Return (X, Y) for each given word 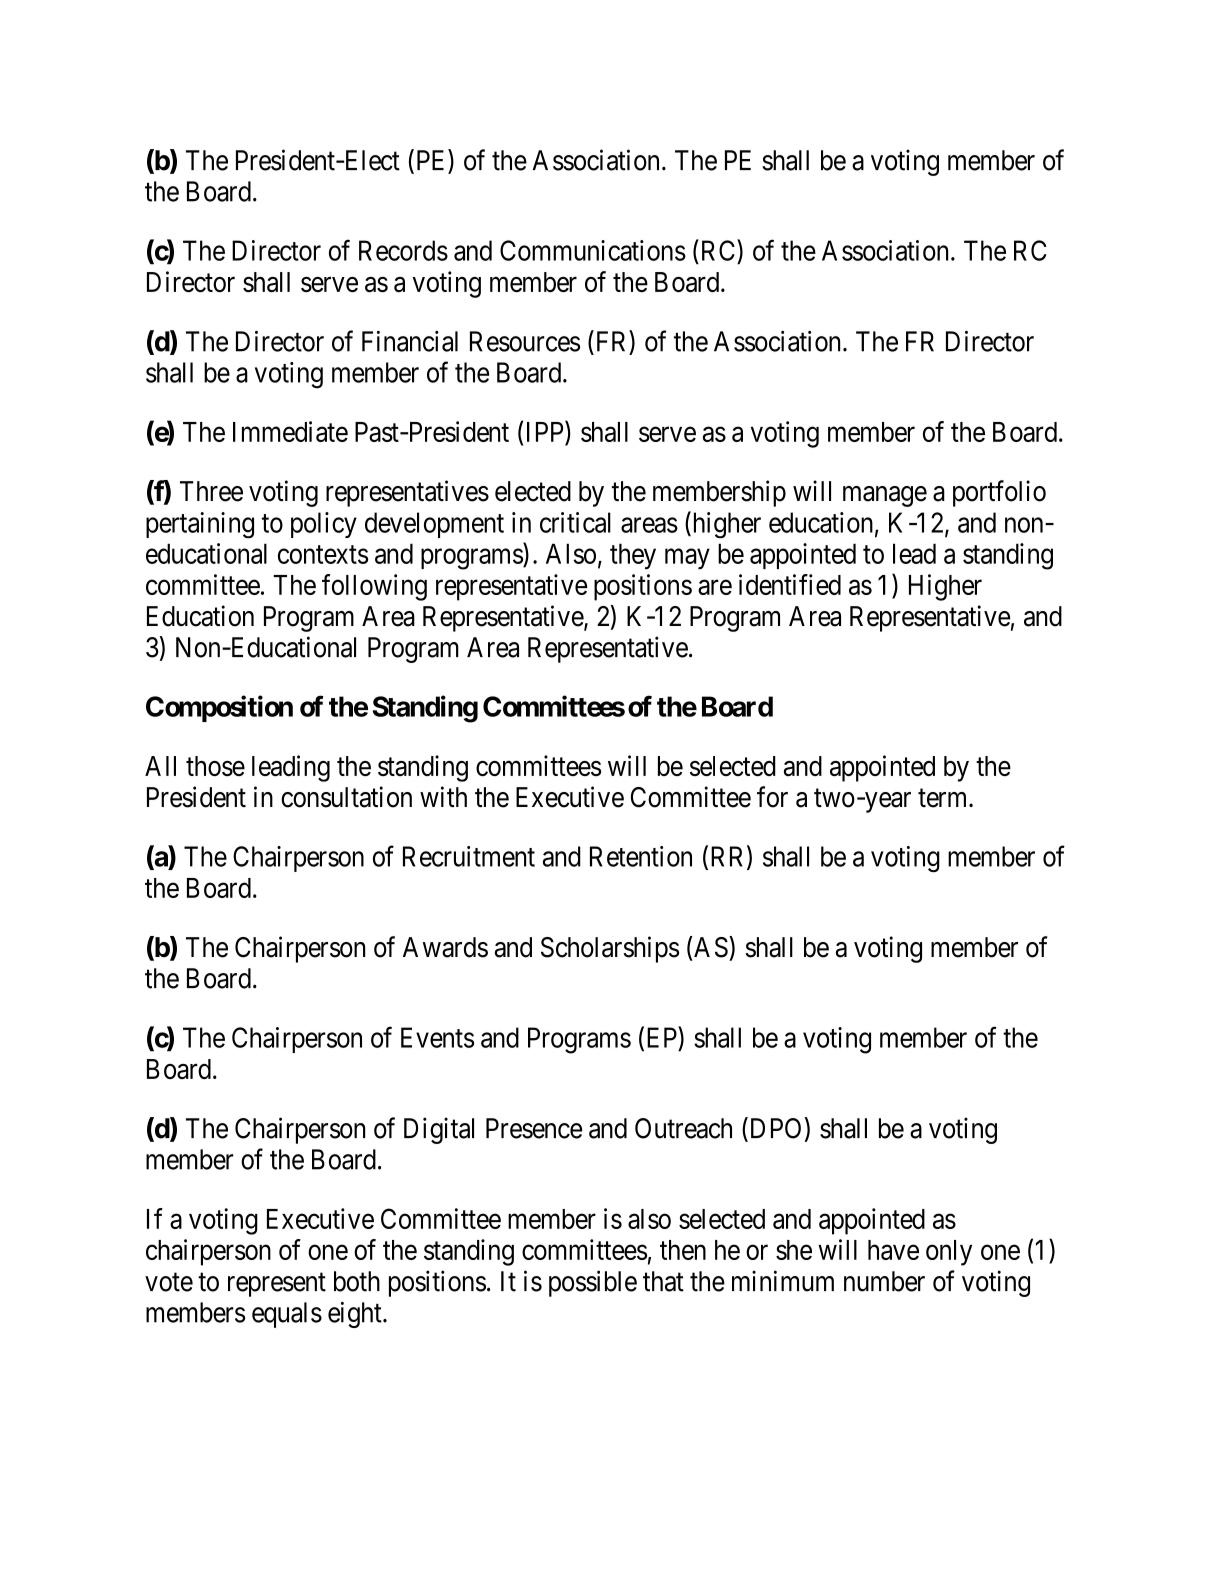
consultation (346, 797)
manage (885, 496)
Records (403, 250)
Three (211, 491)
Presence (534, 1128)
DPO (774, 1129)
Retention (641, 856)
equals (287, 1315)
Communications (593, 250)
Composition (219, 708)
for (772, 797)
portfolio (999, 493)
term (944, 798)
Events (437, 1037)
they (633, 556)
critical (575, 522)
